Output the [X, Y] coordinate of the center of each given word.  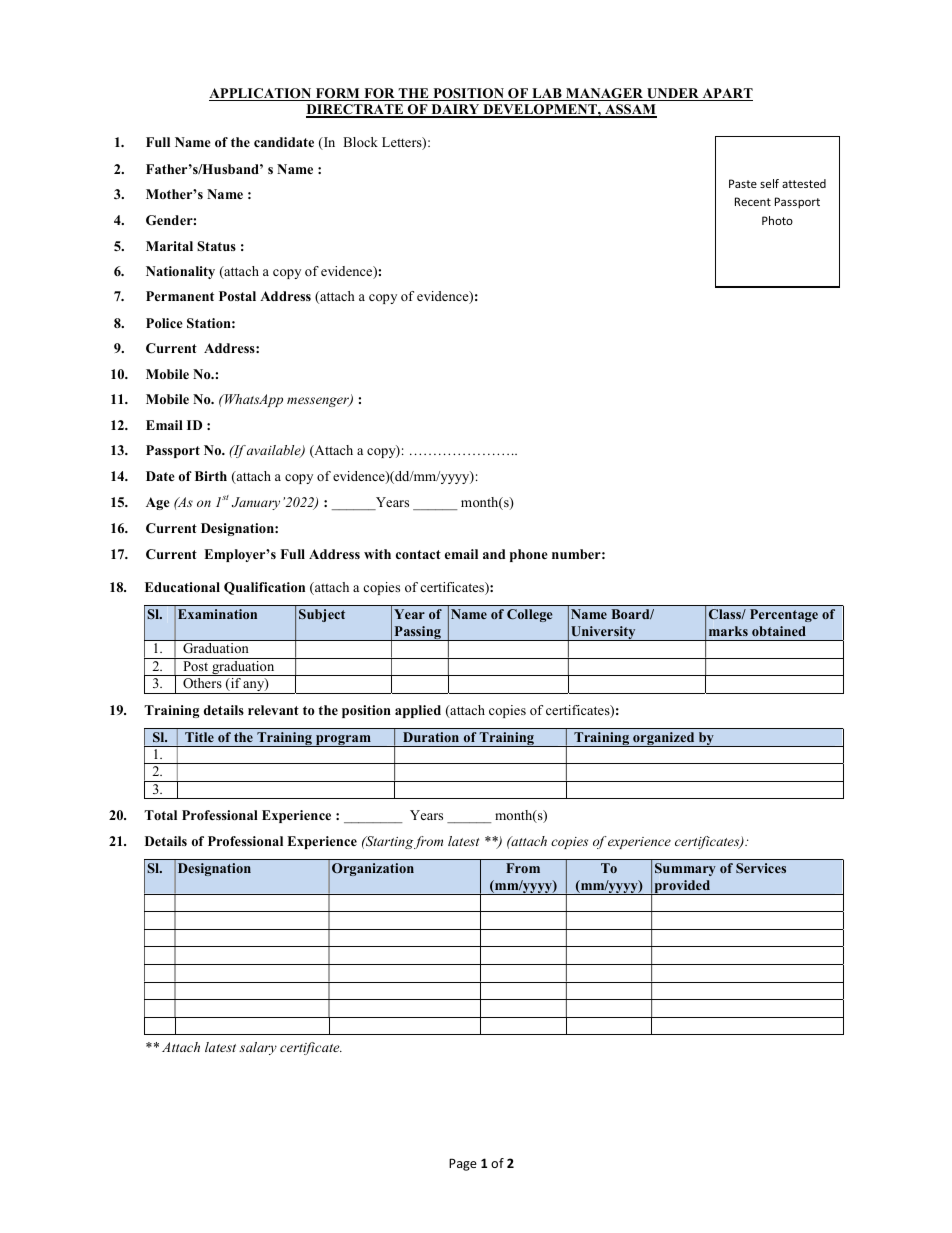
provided [682, 887]
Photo [777, 220]
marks [728, 631]
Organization [373, 869]
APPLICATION [261, 94]
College [529, 615]
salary [258, 1048]
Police [164, 323]
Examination [217, 614]
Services [761, 868]
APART [726, 94]
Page [463, 1164]
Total [160, 815]
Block [360, 142]
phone [529, 555]
